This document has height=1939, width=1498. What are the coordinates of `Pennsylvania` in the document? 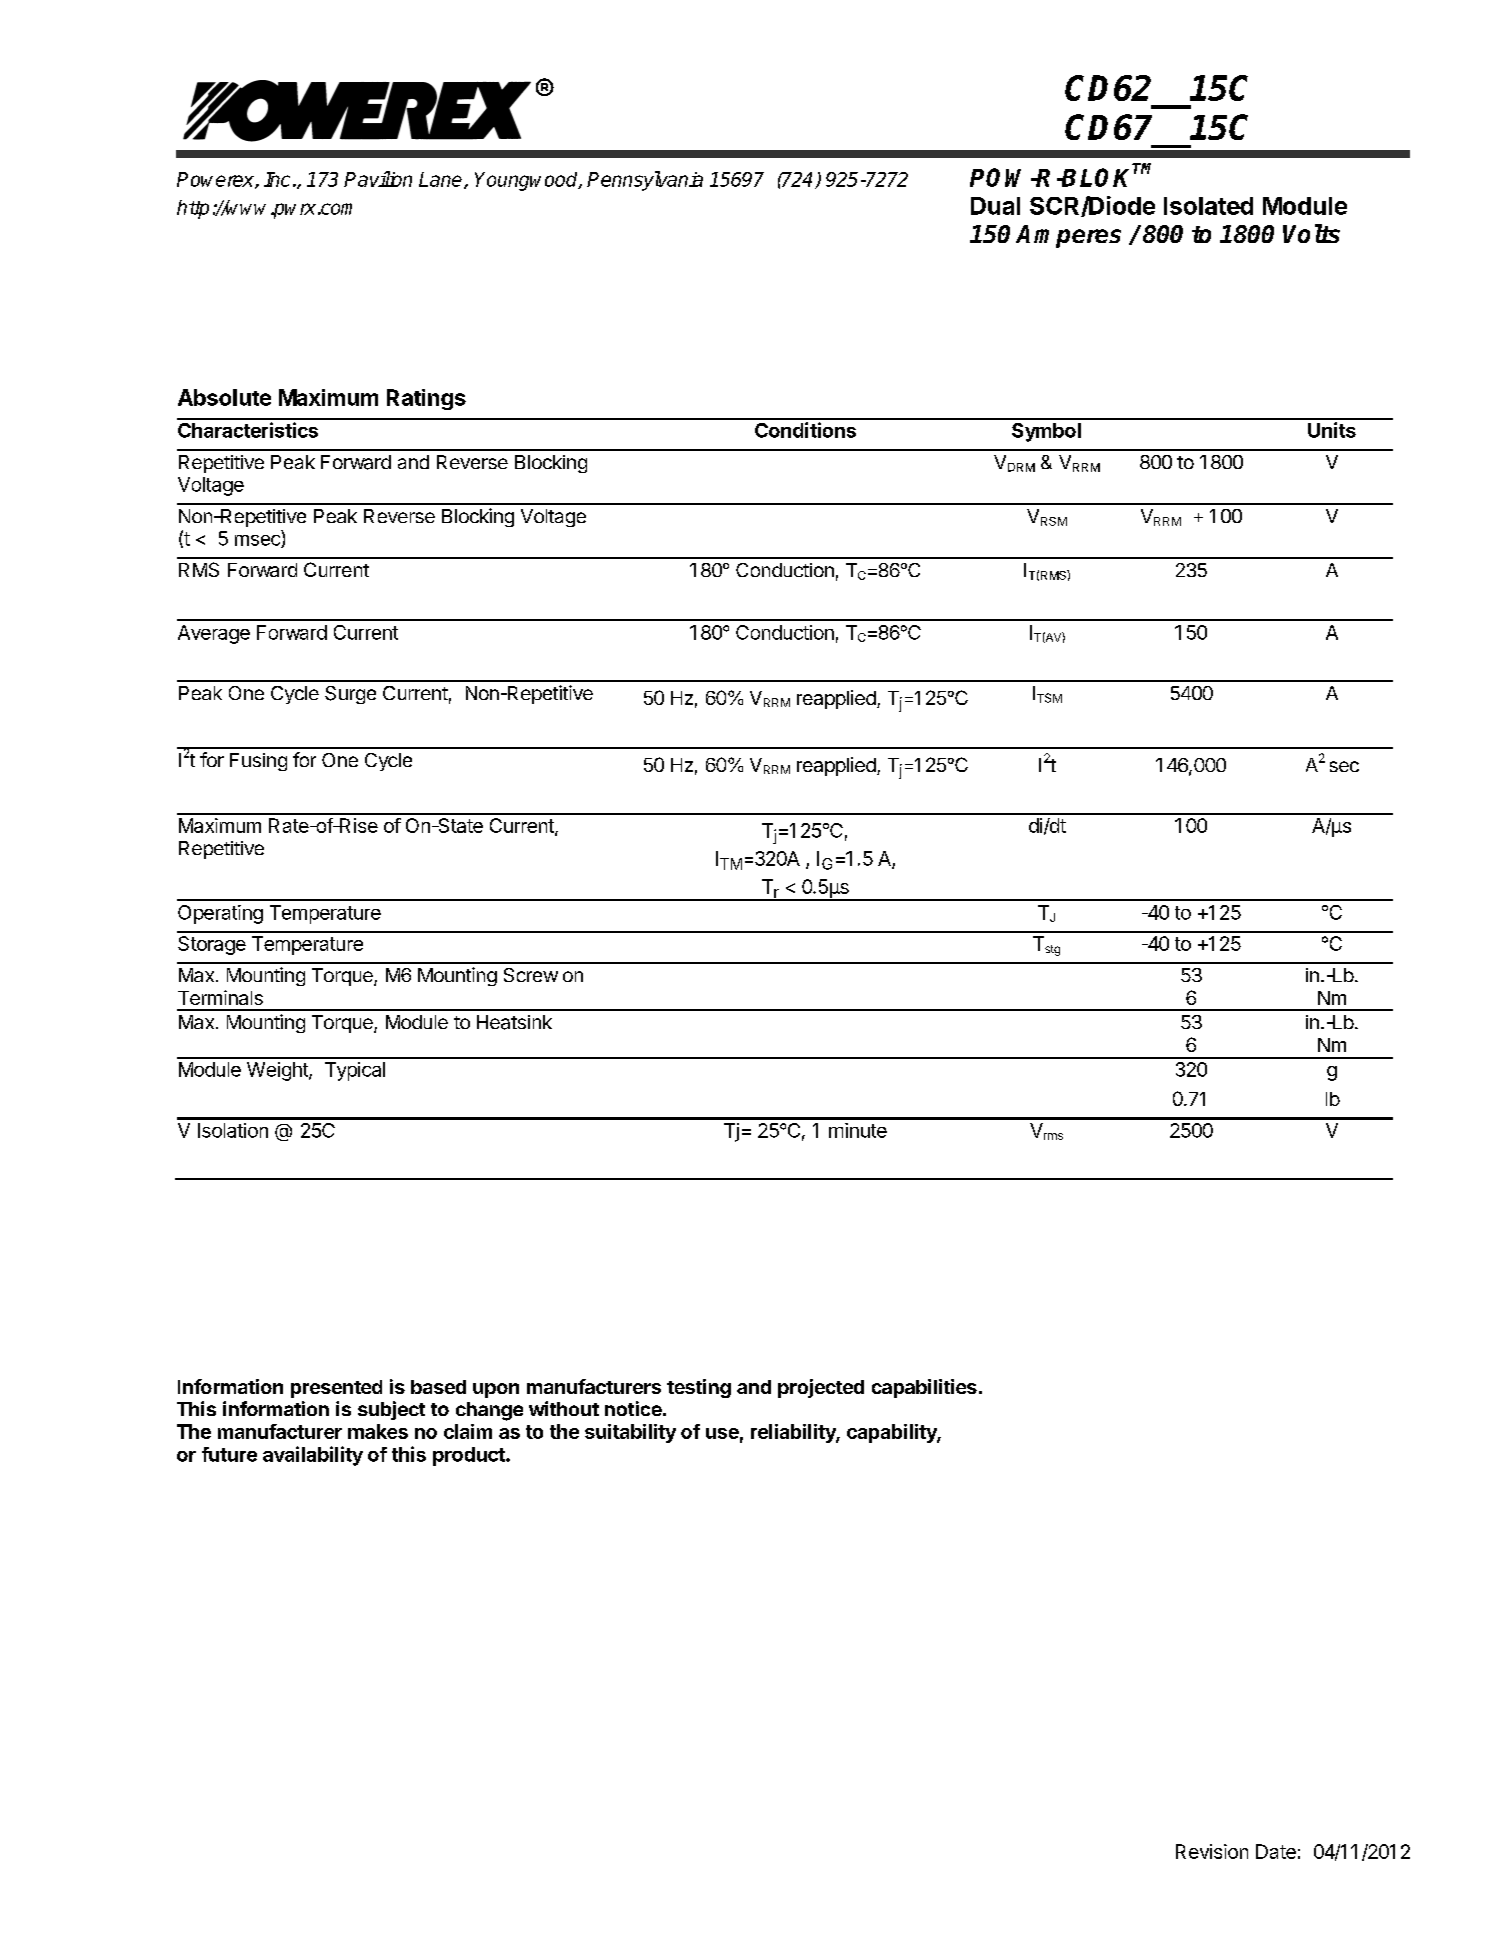 It's located at (645, 181).
